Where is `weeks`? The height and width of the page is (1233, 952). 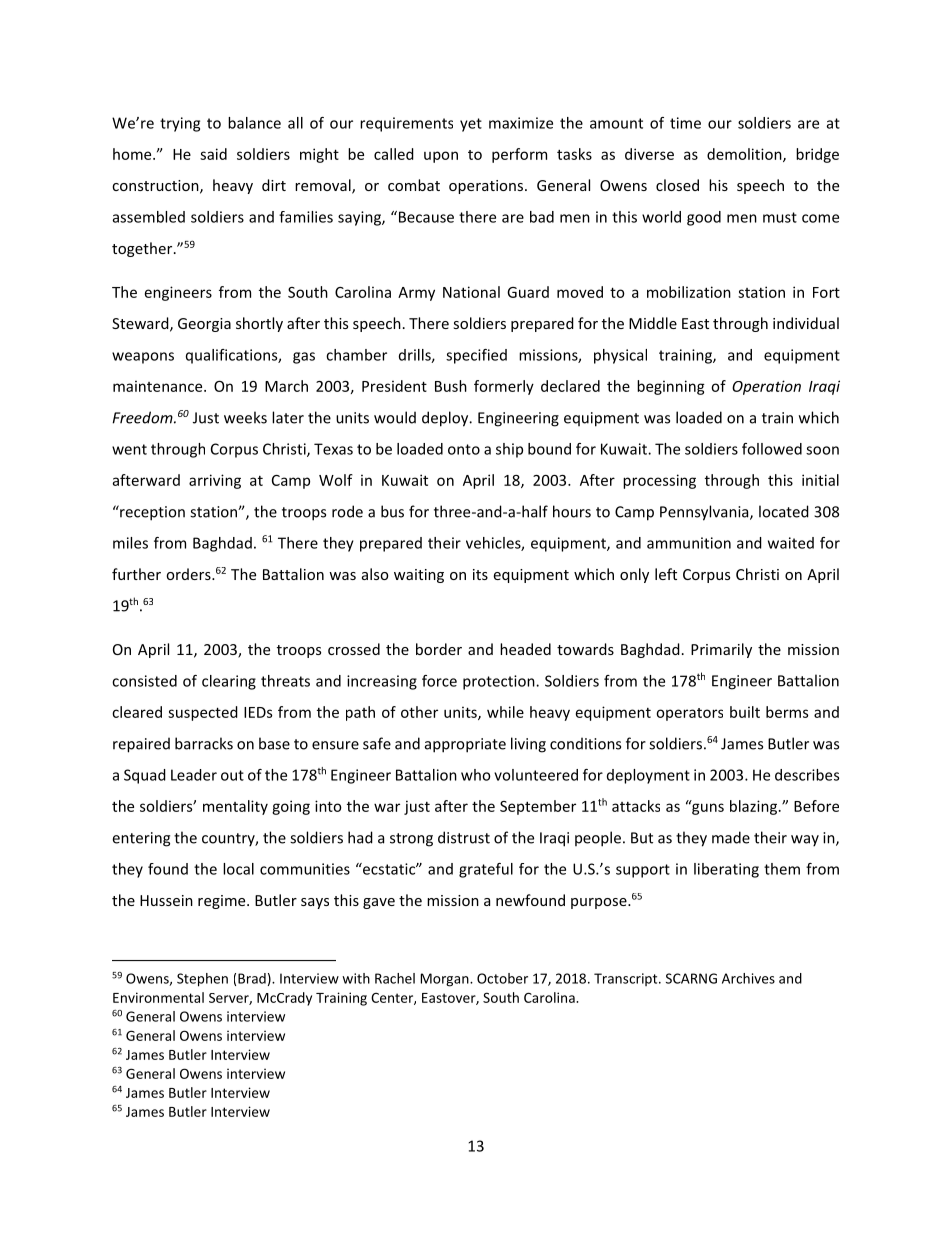
weeks is located at coordinates (245, 417).
